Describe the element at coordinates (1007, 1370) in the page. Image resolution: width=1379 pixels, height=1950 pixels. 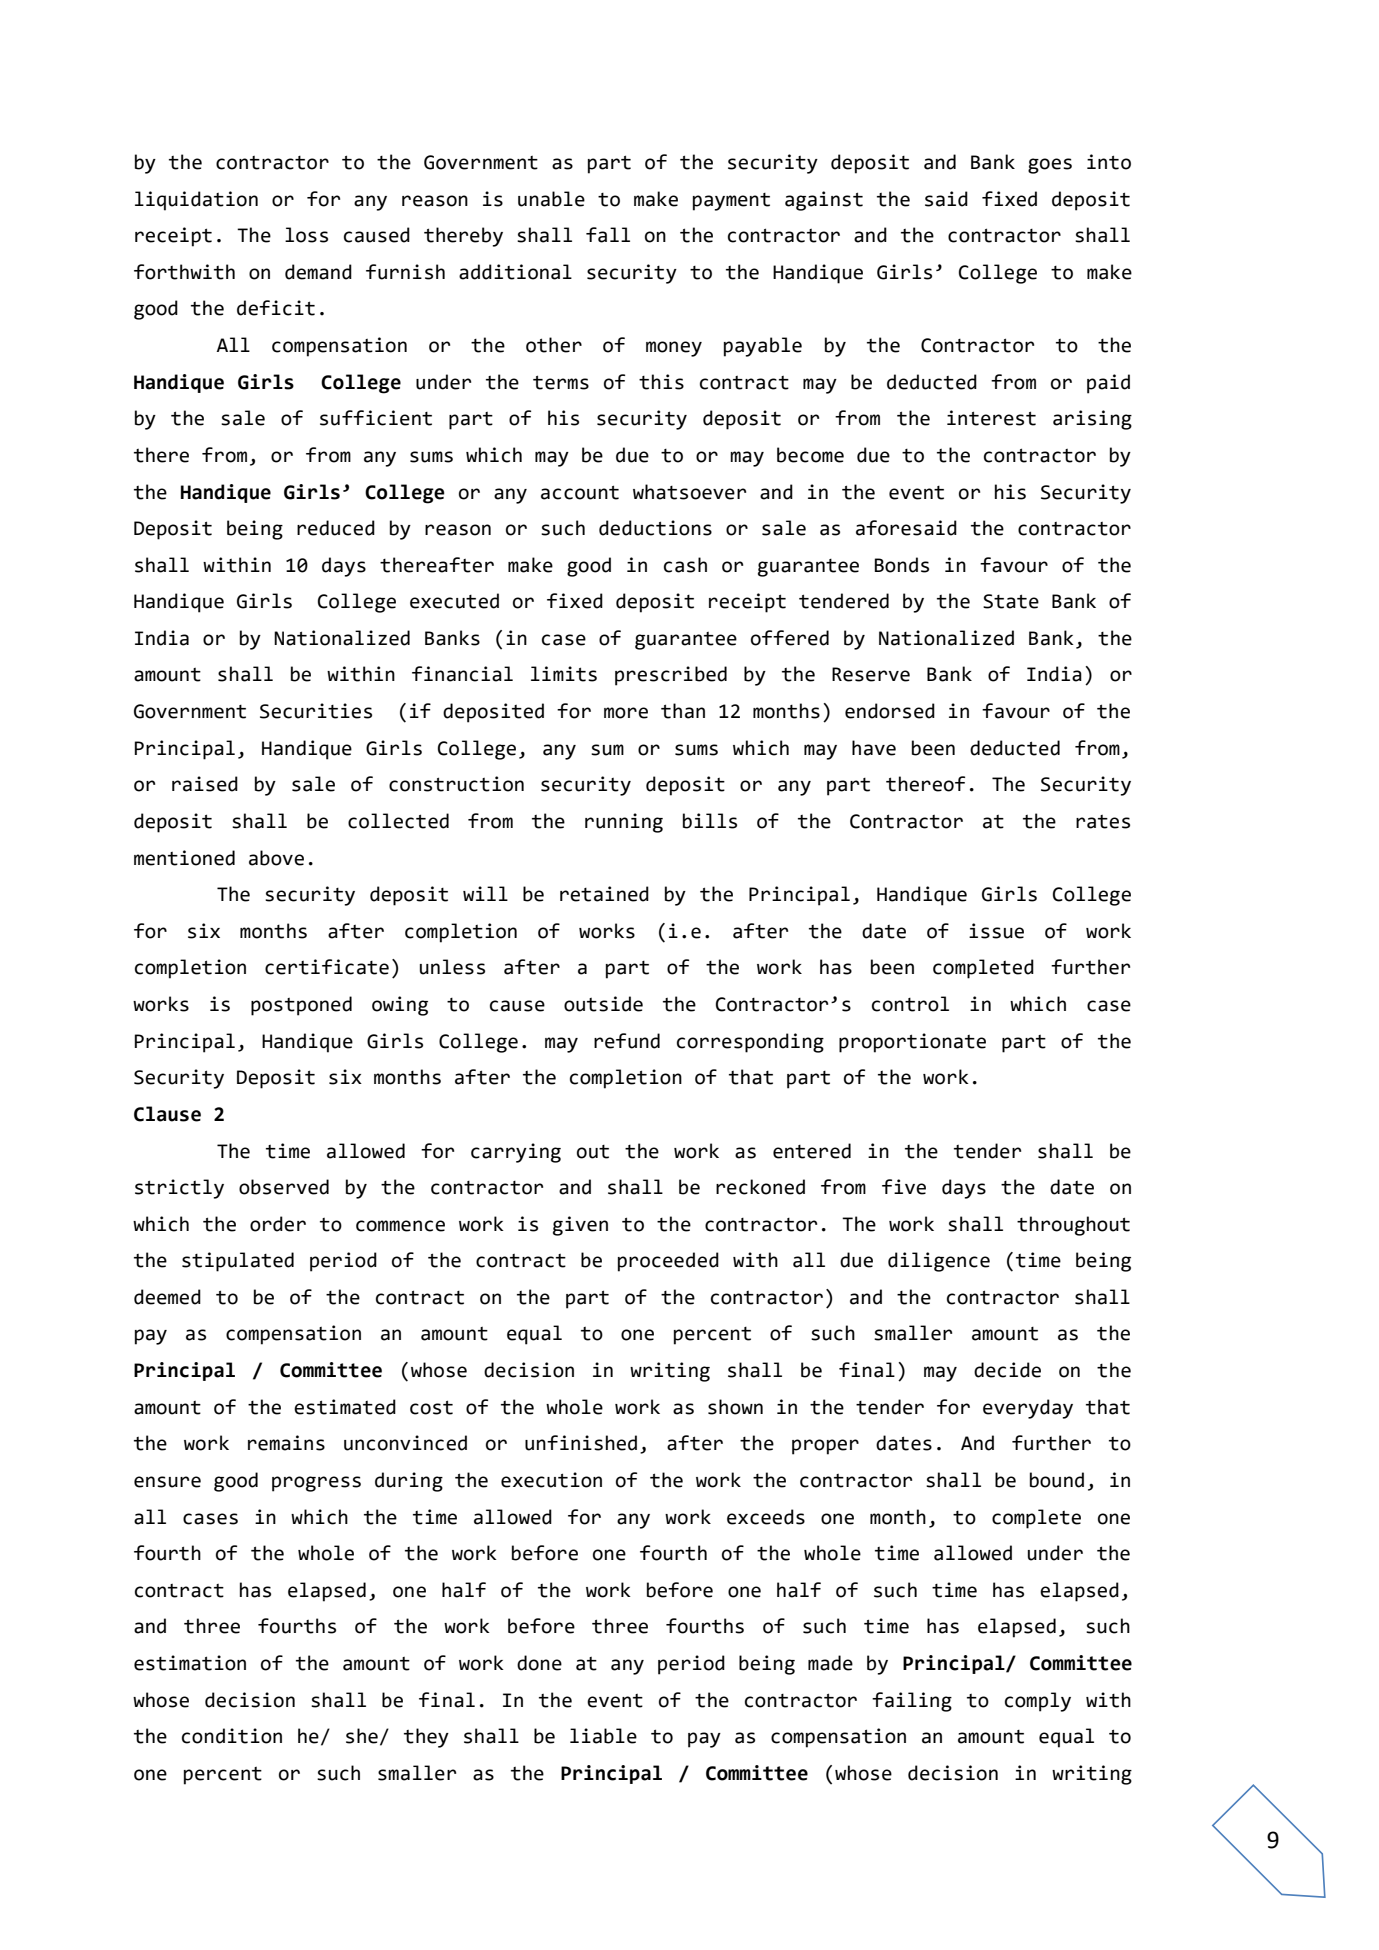
I see `decide` at that location.
